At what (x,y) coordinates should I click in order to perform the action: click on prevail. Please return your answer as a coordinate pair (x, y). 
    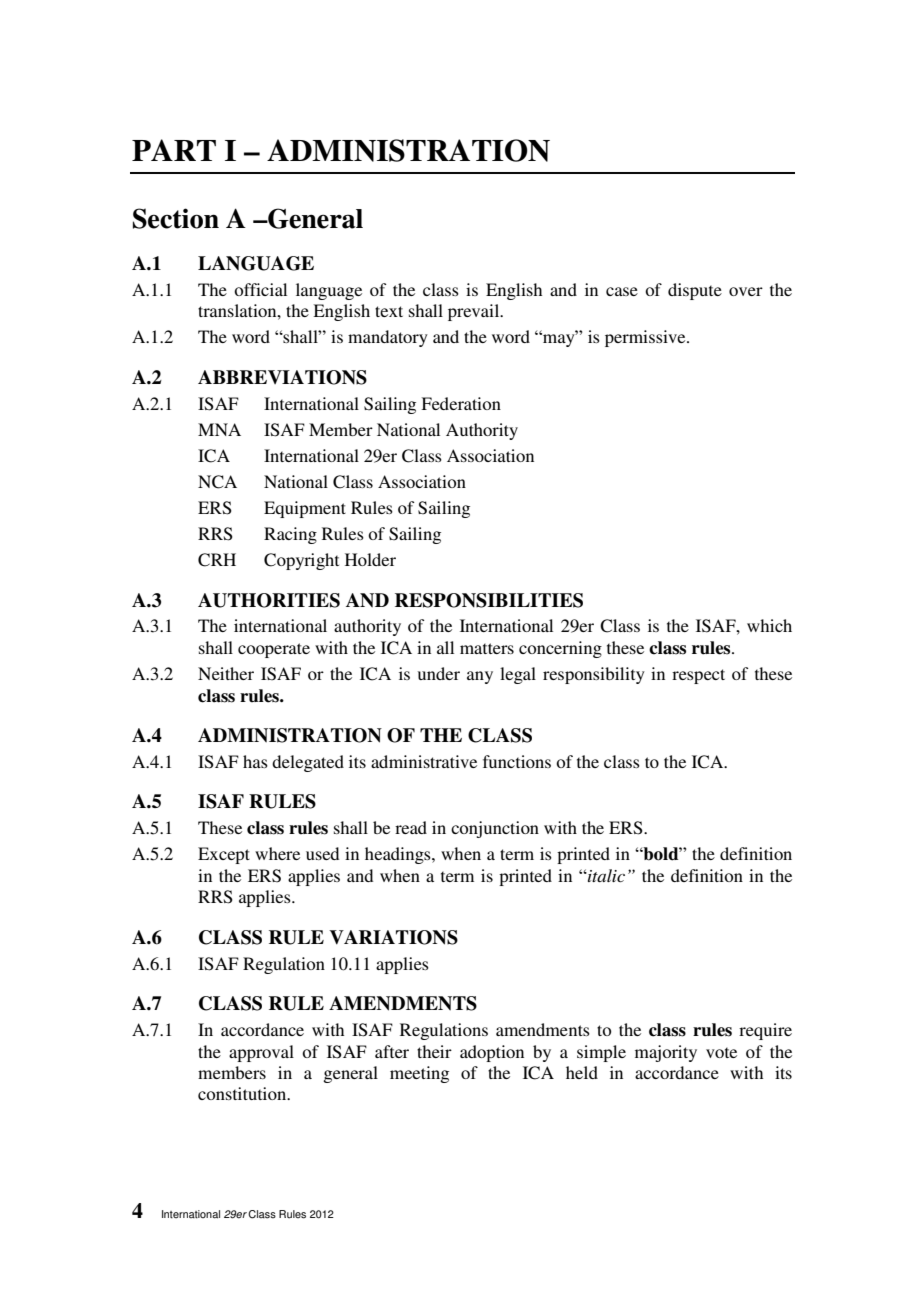
    Looking at the image, I should click on (475, 312).
